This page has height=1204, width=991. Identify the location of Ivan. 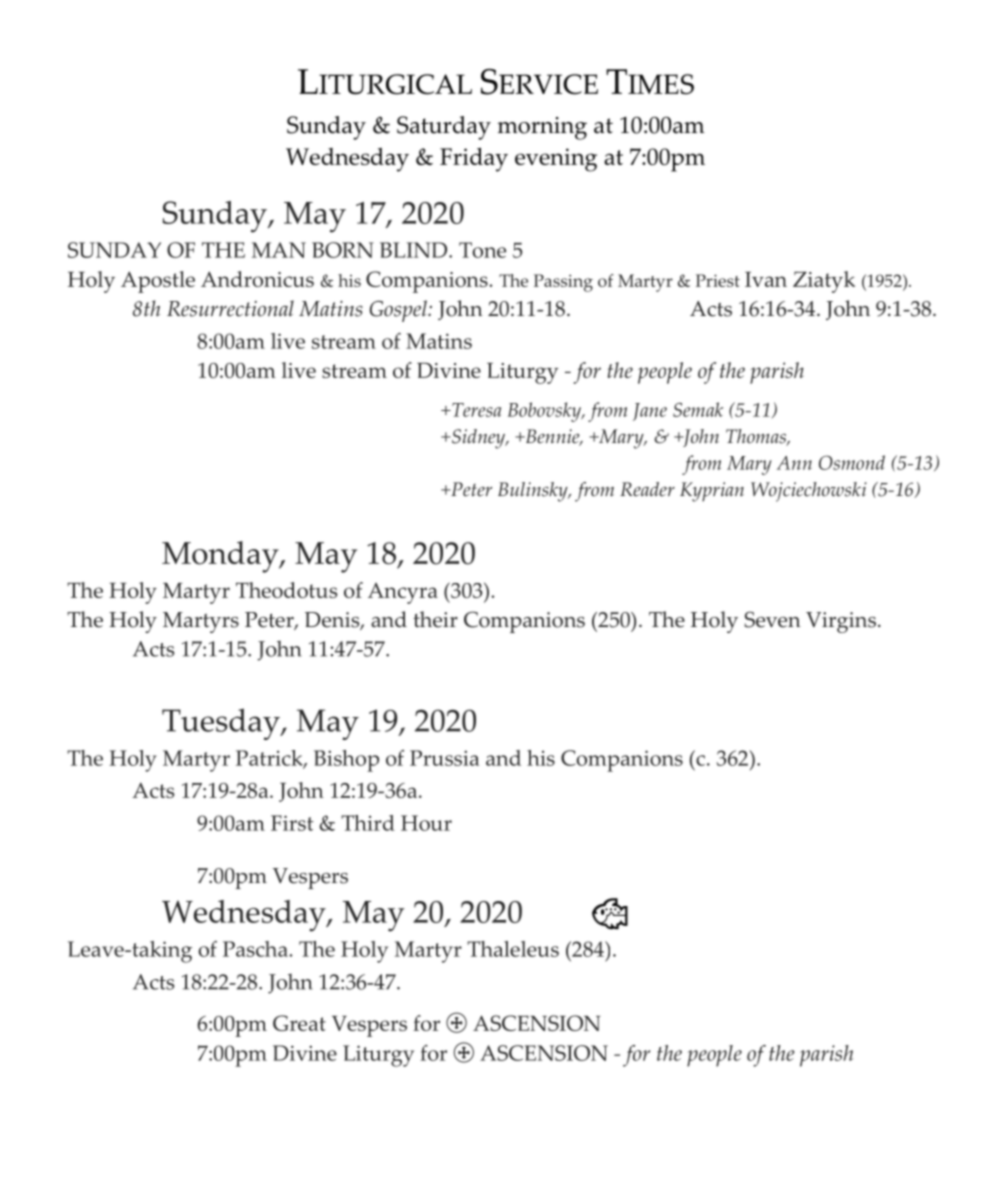
(766, 279).
